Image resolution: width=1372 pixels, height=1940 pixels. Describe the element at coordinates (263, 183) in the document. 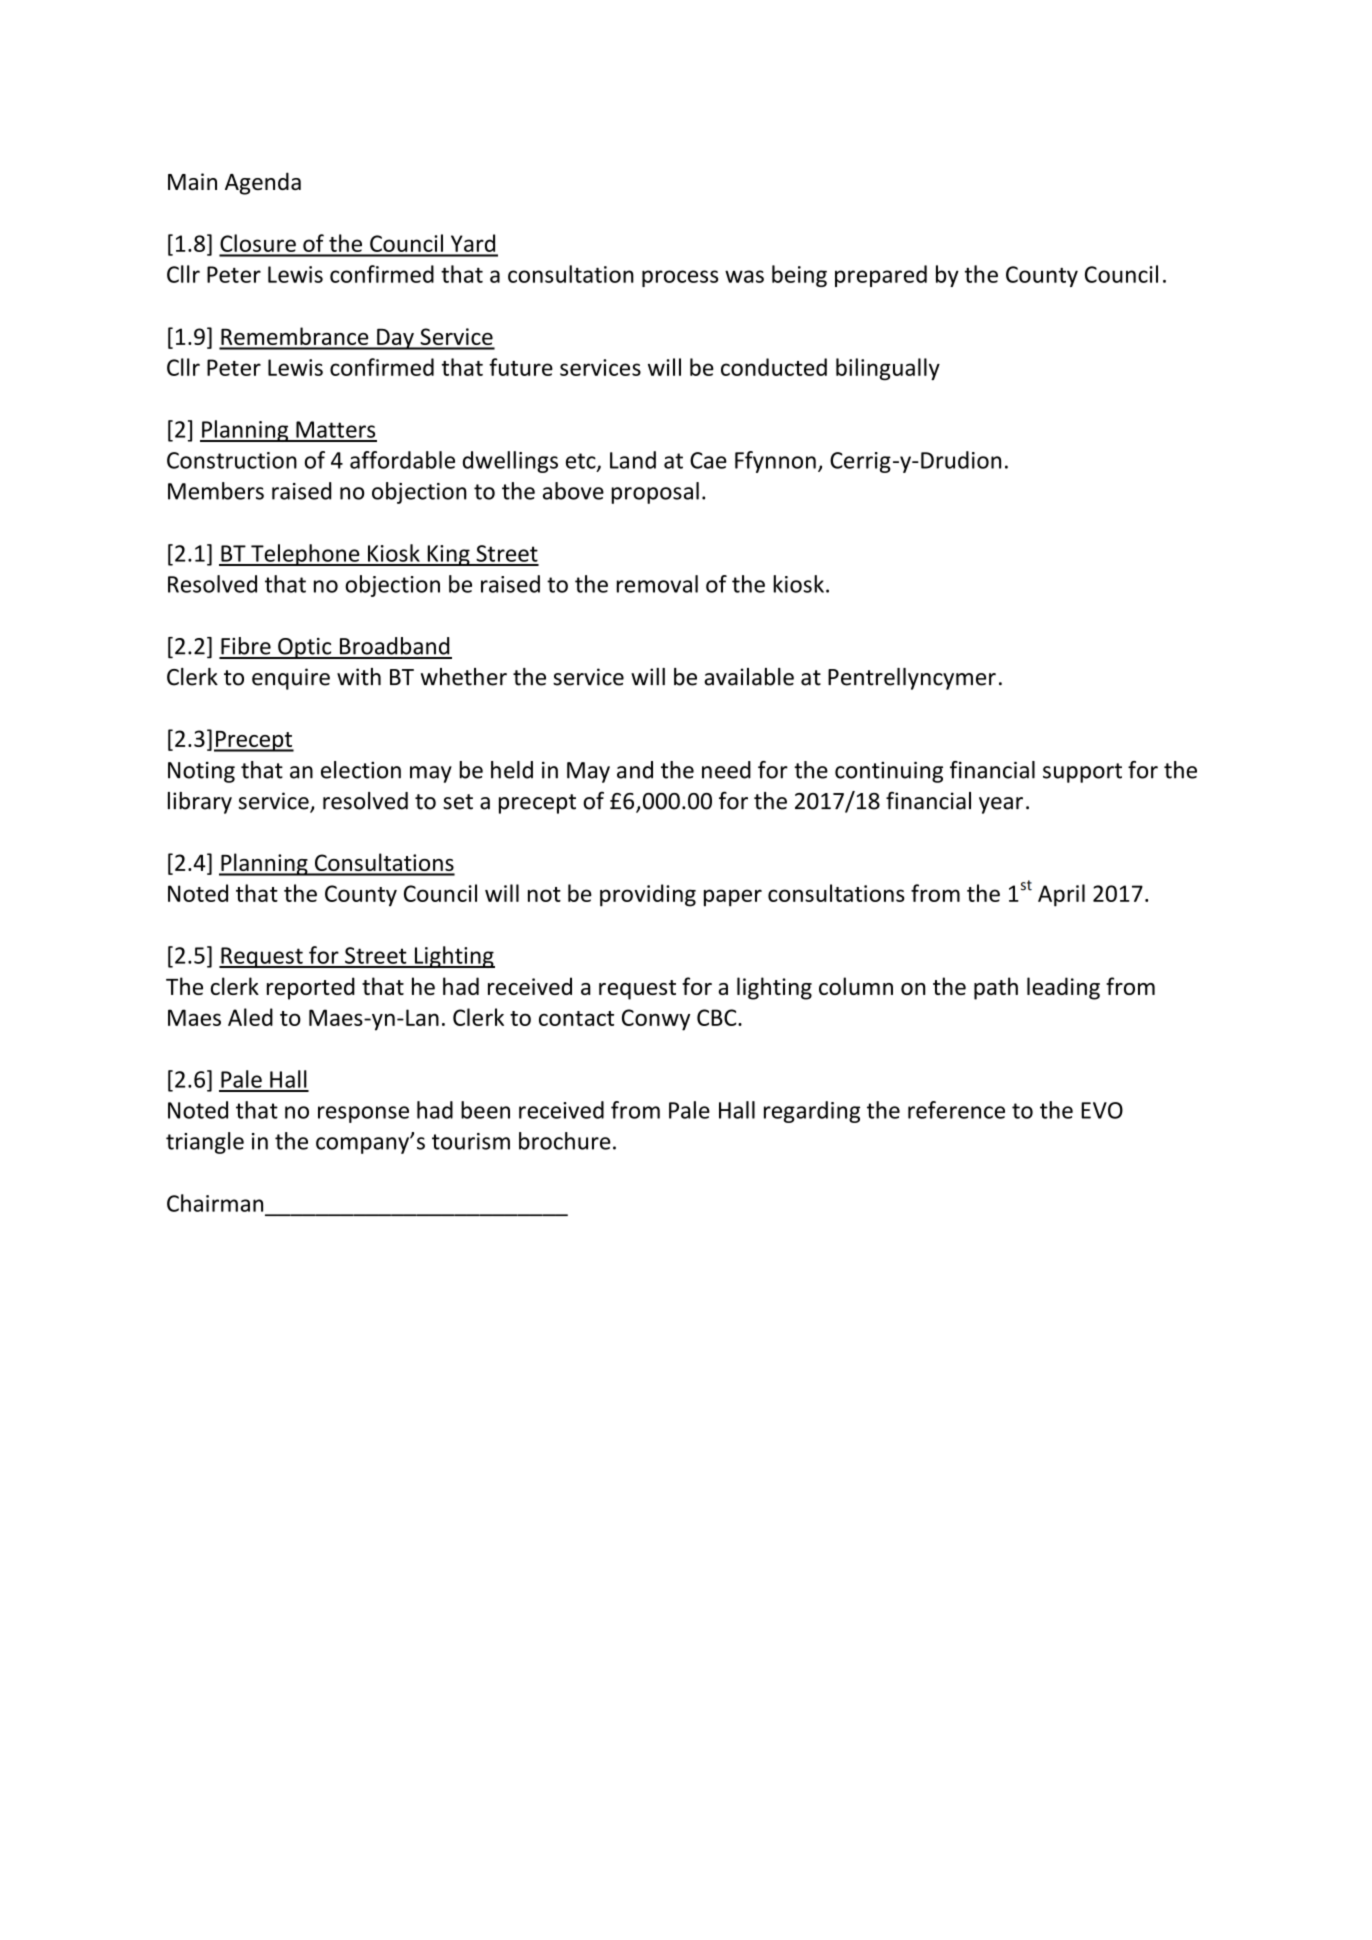

I see `Agenda` at that location.
